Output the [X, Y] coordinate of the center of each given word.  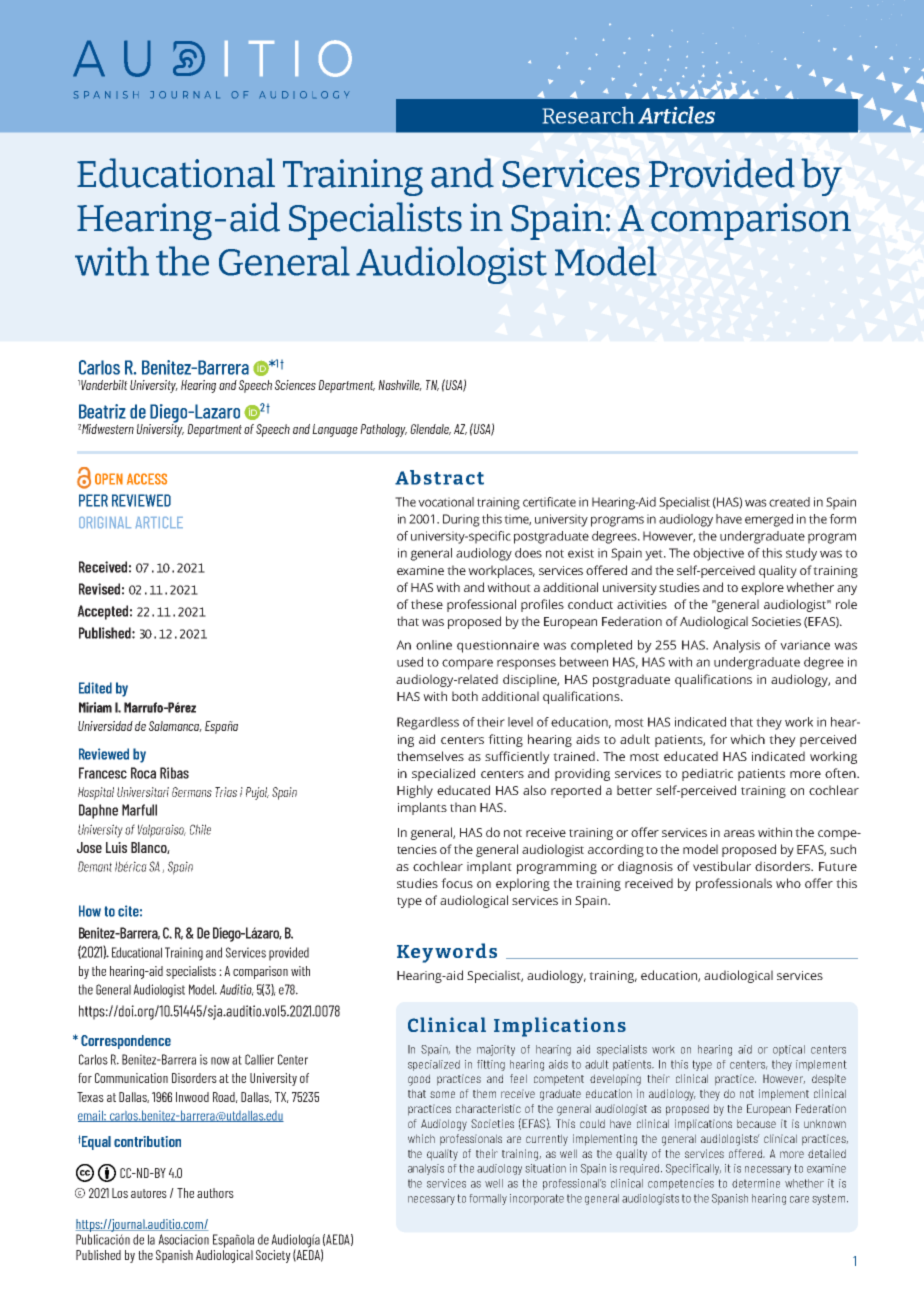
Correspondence [126, 1042]
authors [215, 1193]
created [789, 502]
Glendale [430, 429]
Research [588, 115]
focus [457, 883]
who [788, 883]
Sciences [295, 385]
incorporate [537, 1199]
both [465, 696]
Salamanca [175, 726]
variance [805, 645]
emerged [769, 520]
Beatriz [102, 411]
